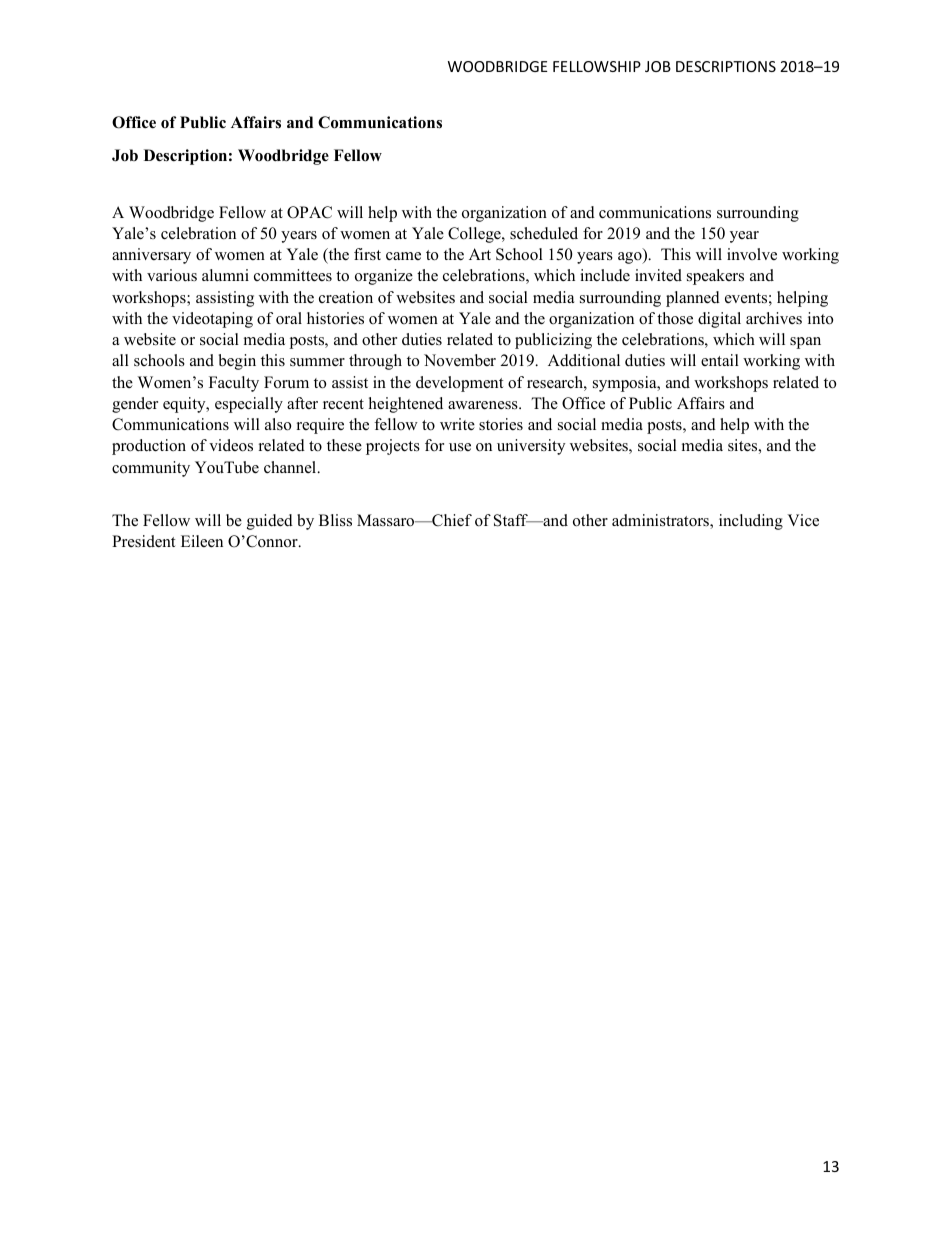  What do you see at coordinates (384, 277) in the page?
I see `organize` at bounding box center [384, 277].
